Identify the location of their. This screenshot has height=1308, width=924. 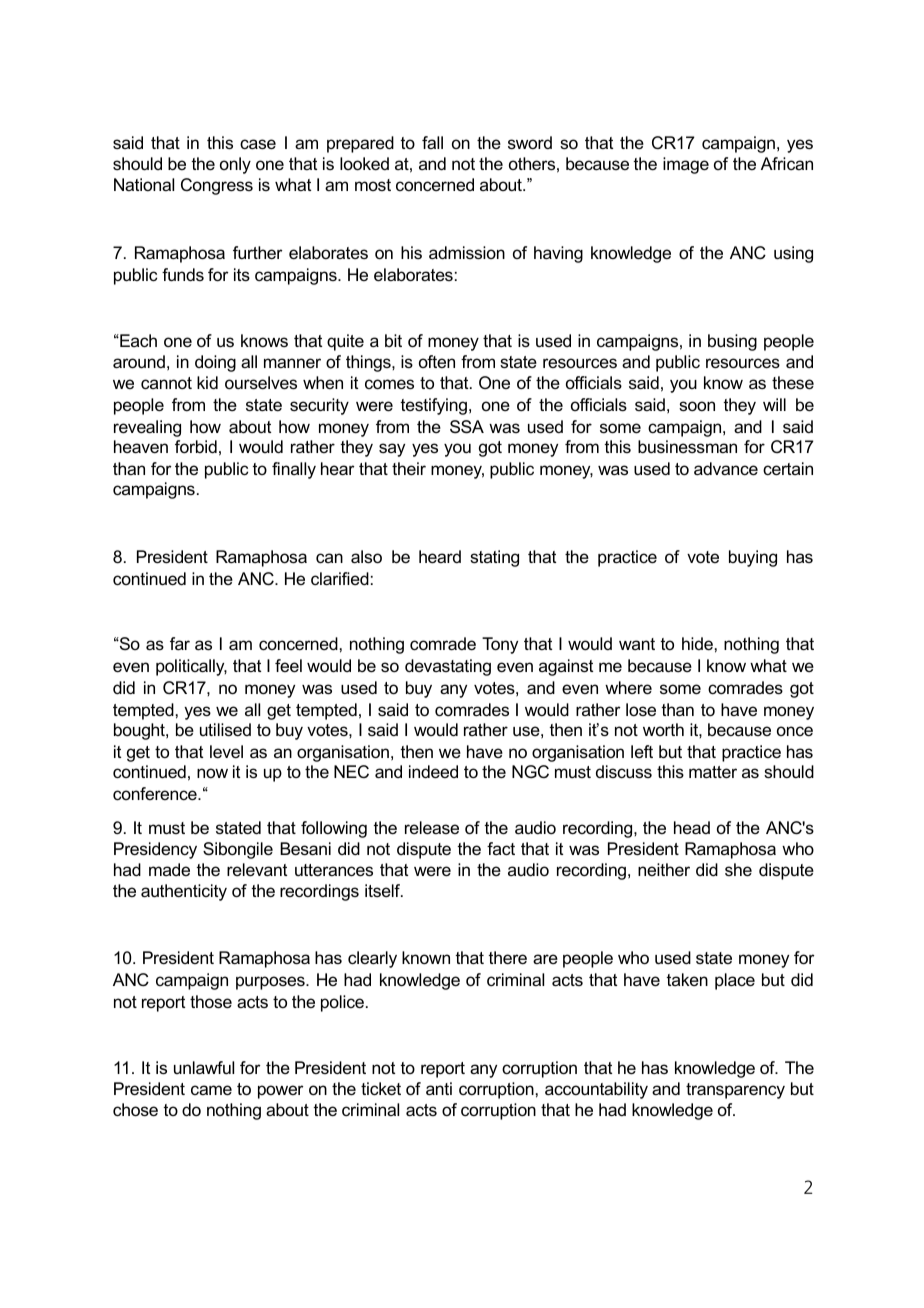
(409, 469).
